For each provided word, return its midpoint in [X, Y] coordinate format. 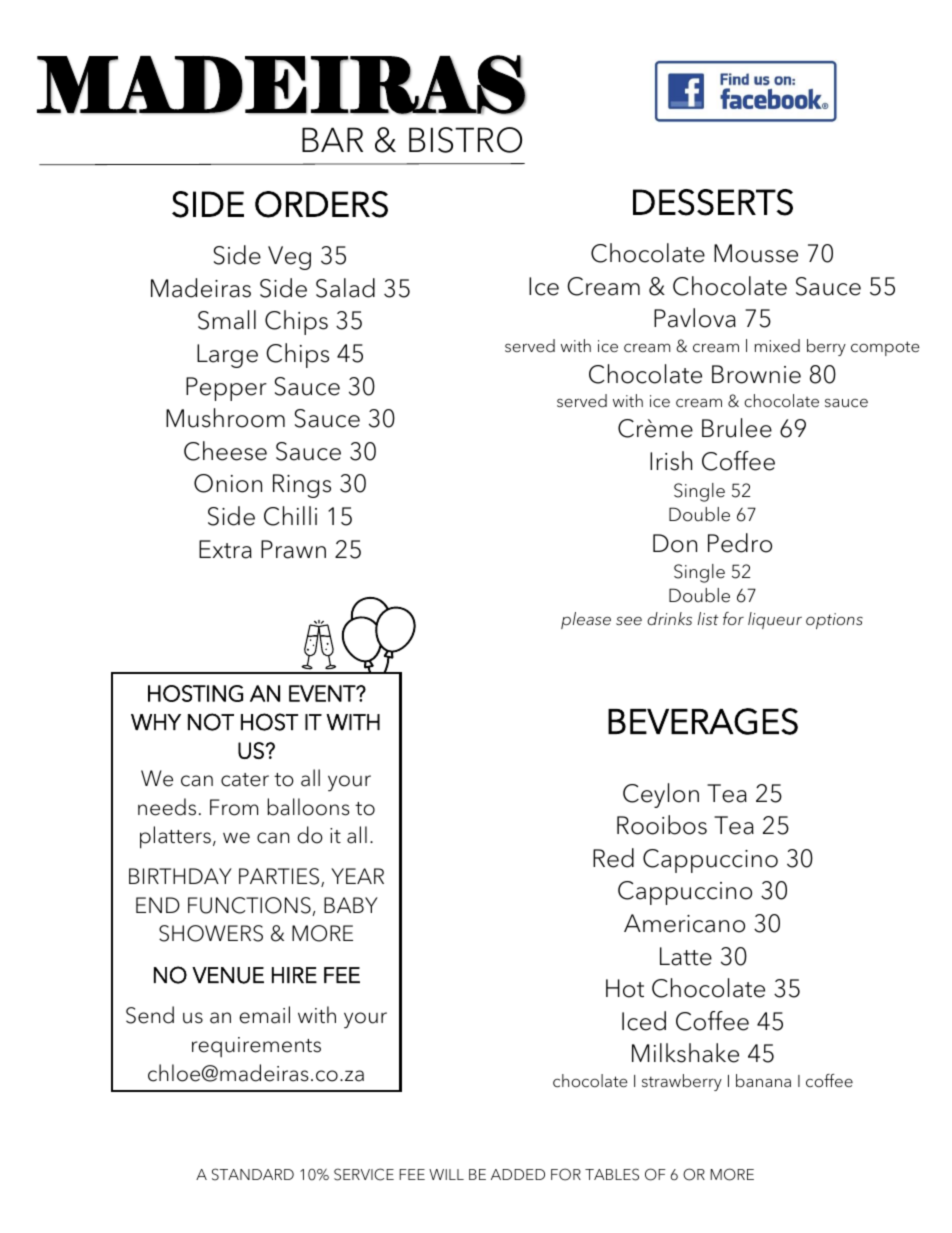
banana [763, 1081]
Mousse [756, 253]
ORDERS [321, 204]
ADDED [518, 1174]
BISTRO [465, 140]
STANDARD [253, 1174]
